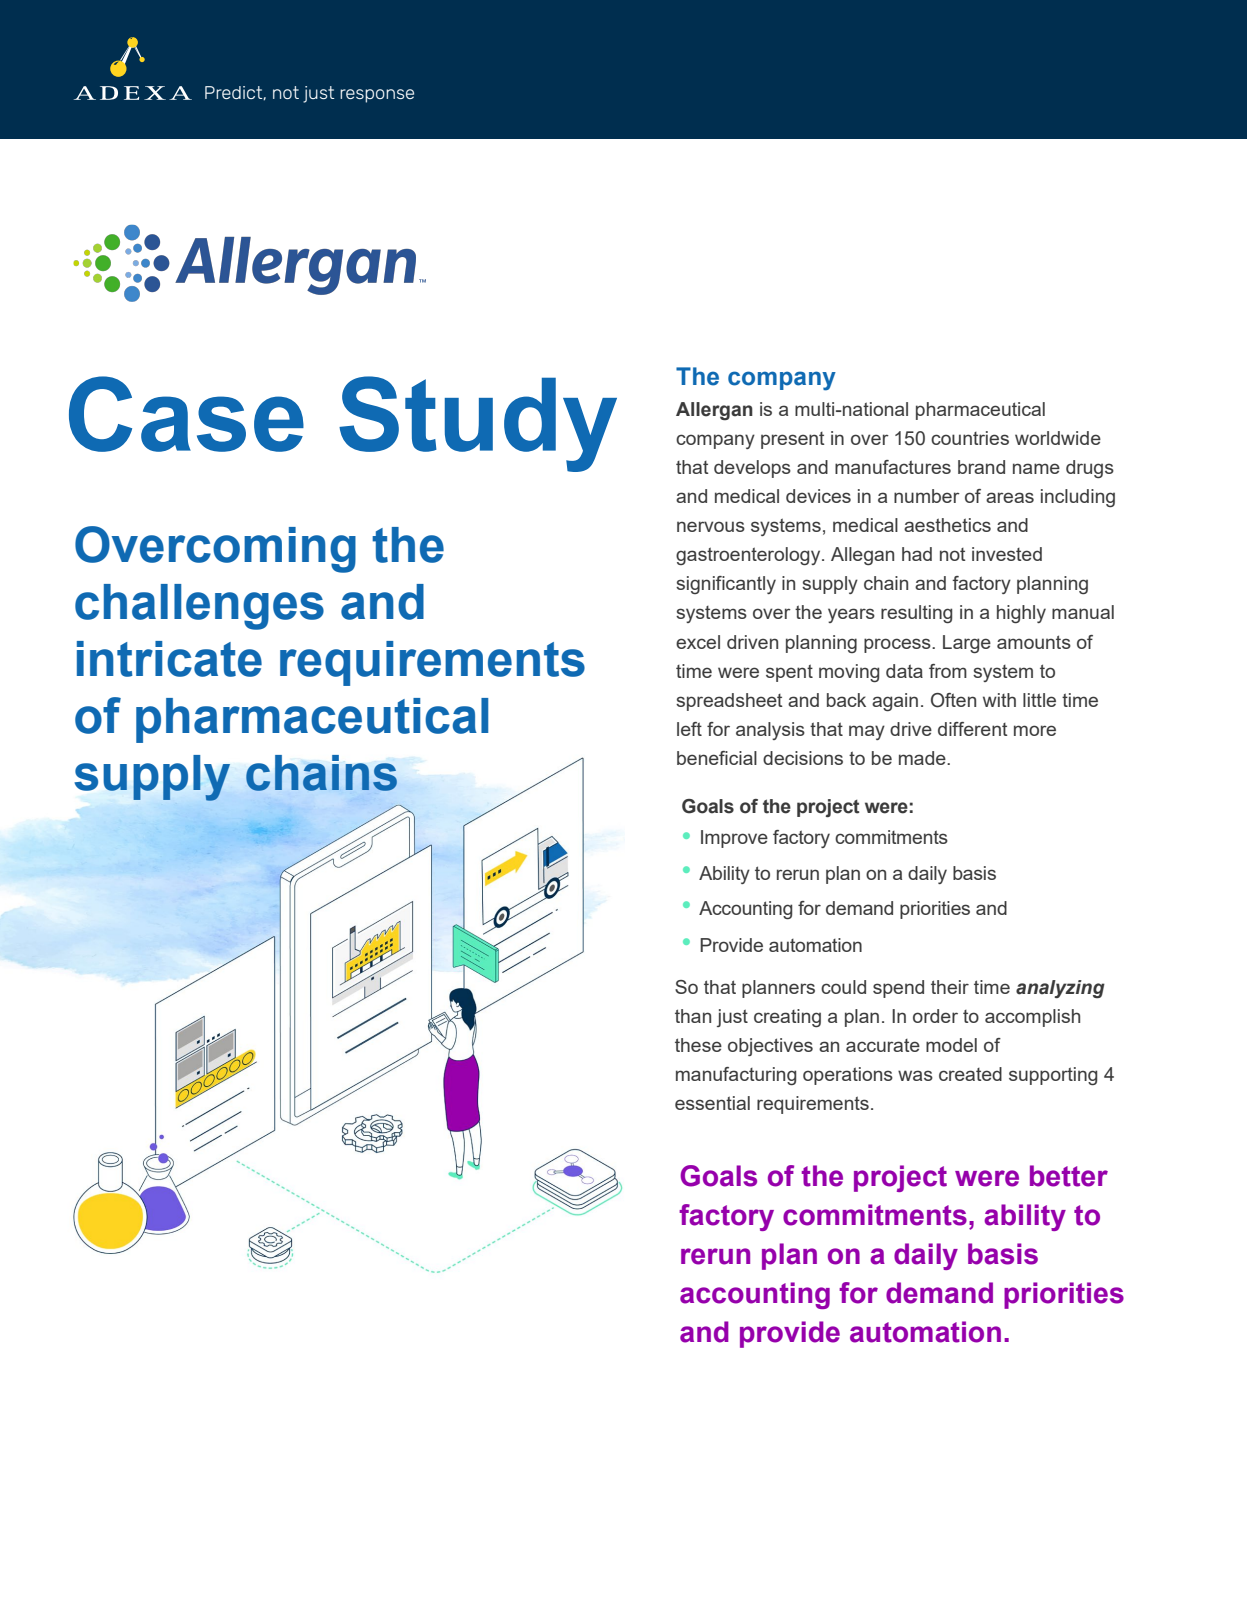  Describe the element at coordinates (752, 469) in the screenshot. I see `develops` at that location.
